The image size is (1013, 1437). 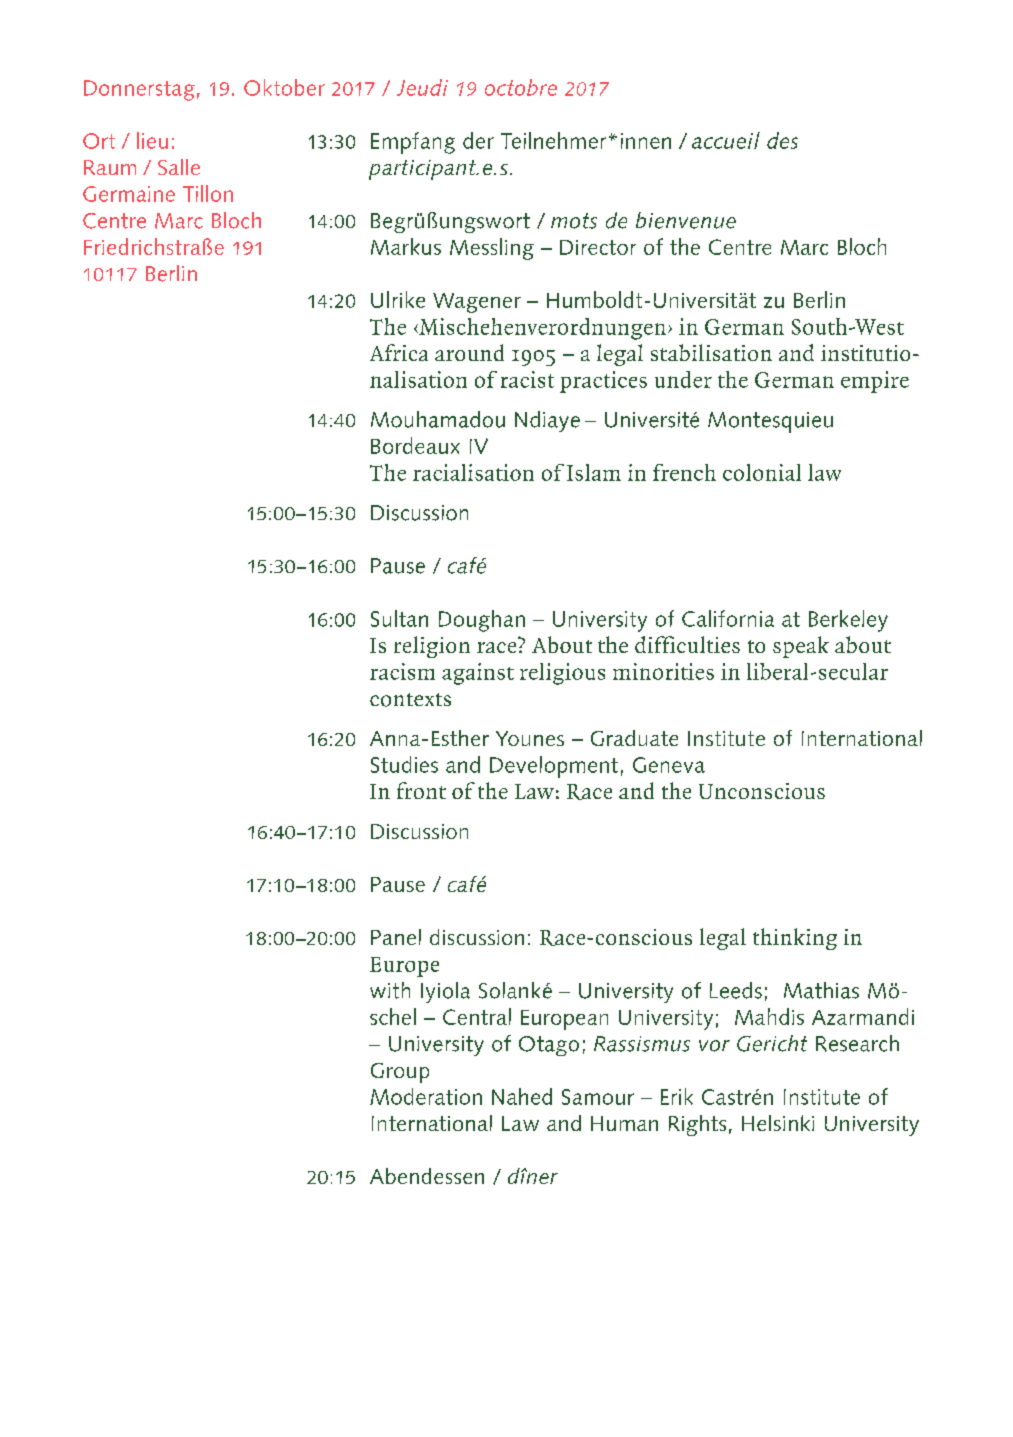 I want to click on Bordeaux, so click(x=415, y=445).
